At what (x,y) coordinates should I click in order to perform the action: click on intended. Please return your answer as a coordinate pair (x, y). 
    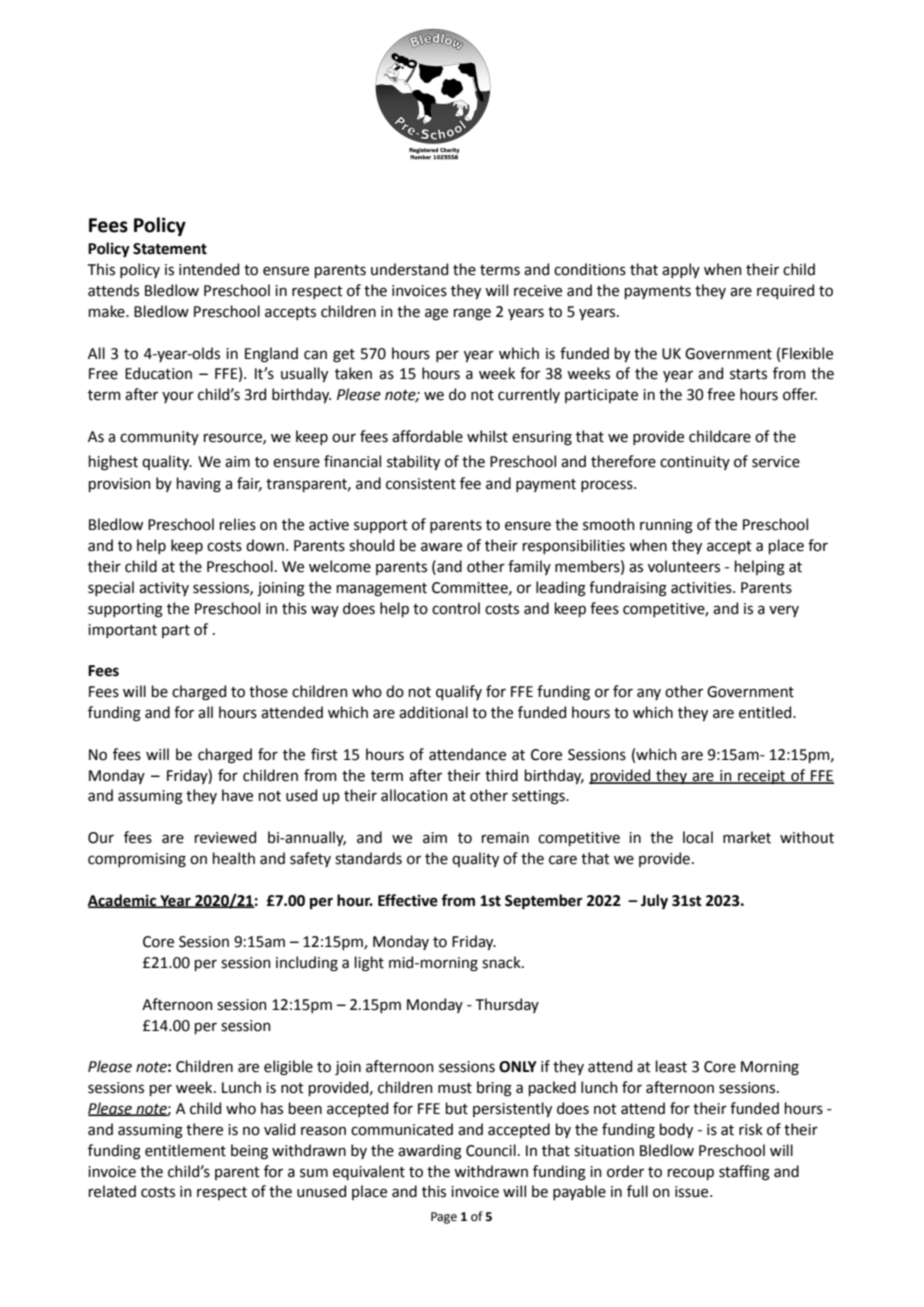
    Looking at the image, I should click on (209, 269).
